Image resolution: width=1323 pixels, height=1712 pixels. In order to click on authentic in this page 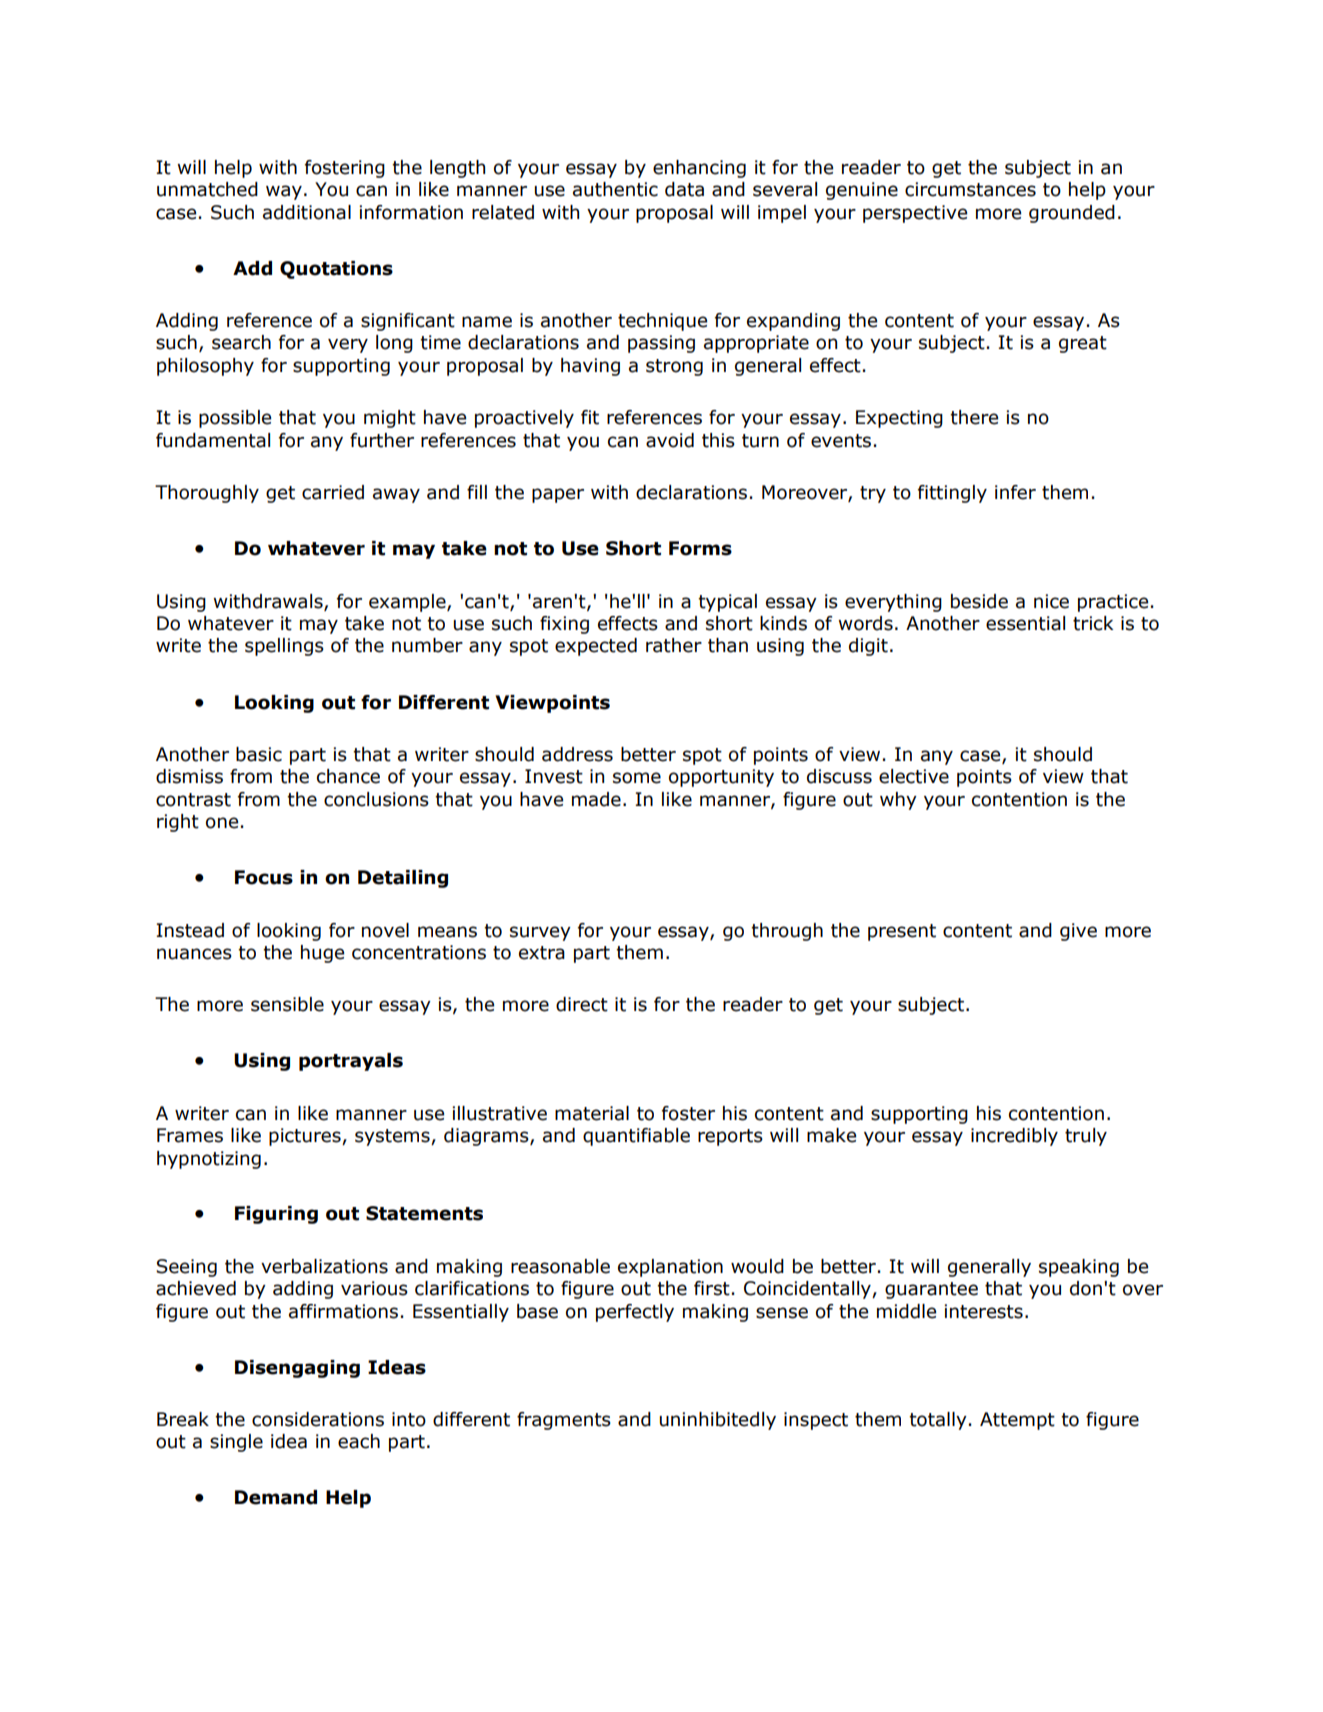, I will do `click(615, 189)`.
